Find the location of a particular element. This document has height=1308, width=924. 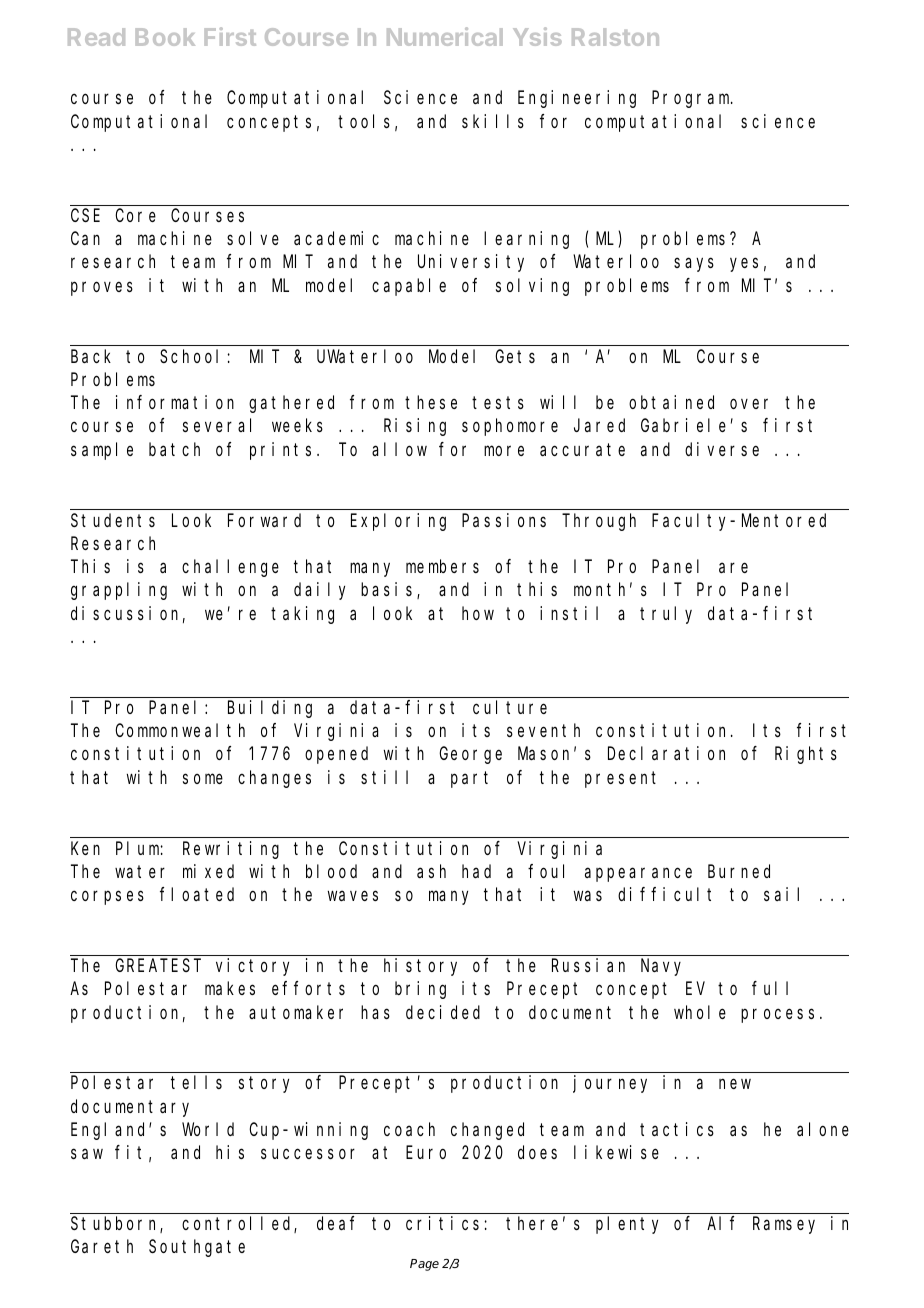

critics is located at coordinates (442, 1223).
